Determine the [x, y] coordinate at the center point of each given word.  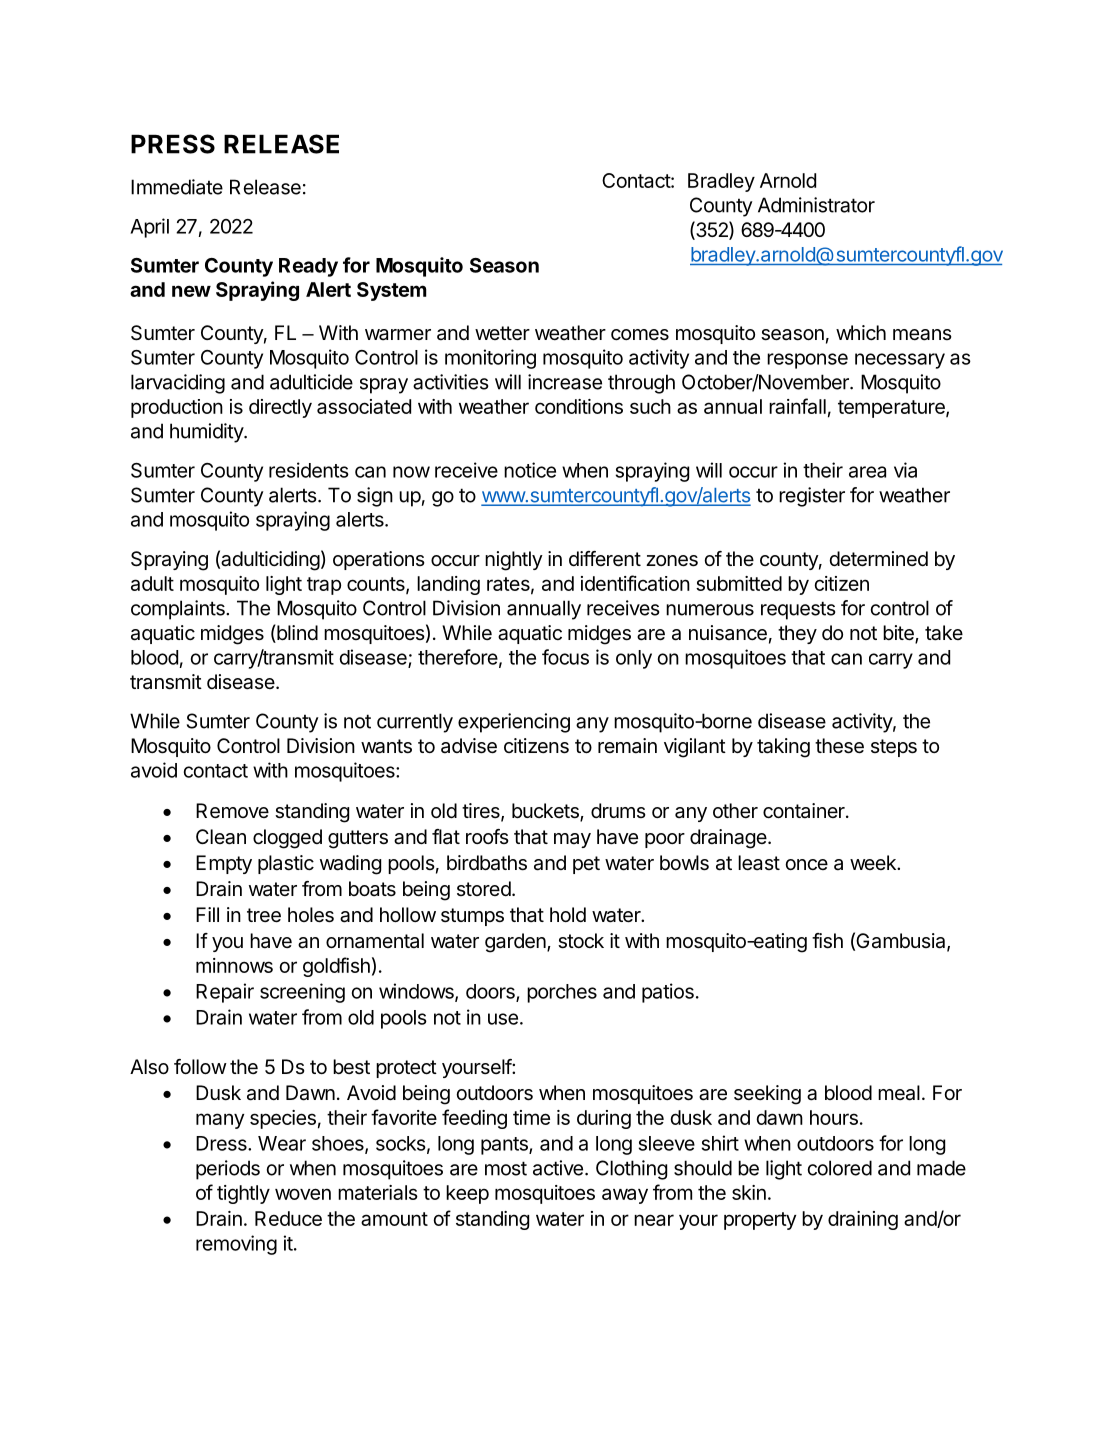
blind [296, 633]
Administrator [816, 205]
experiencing [514, 723]
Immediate [177, 187]
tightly [243, 1194]
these [839, 746]
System [392, 291]
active [558, 1168]
